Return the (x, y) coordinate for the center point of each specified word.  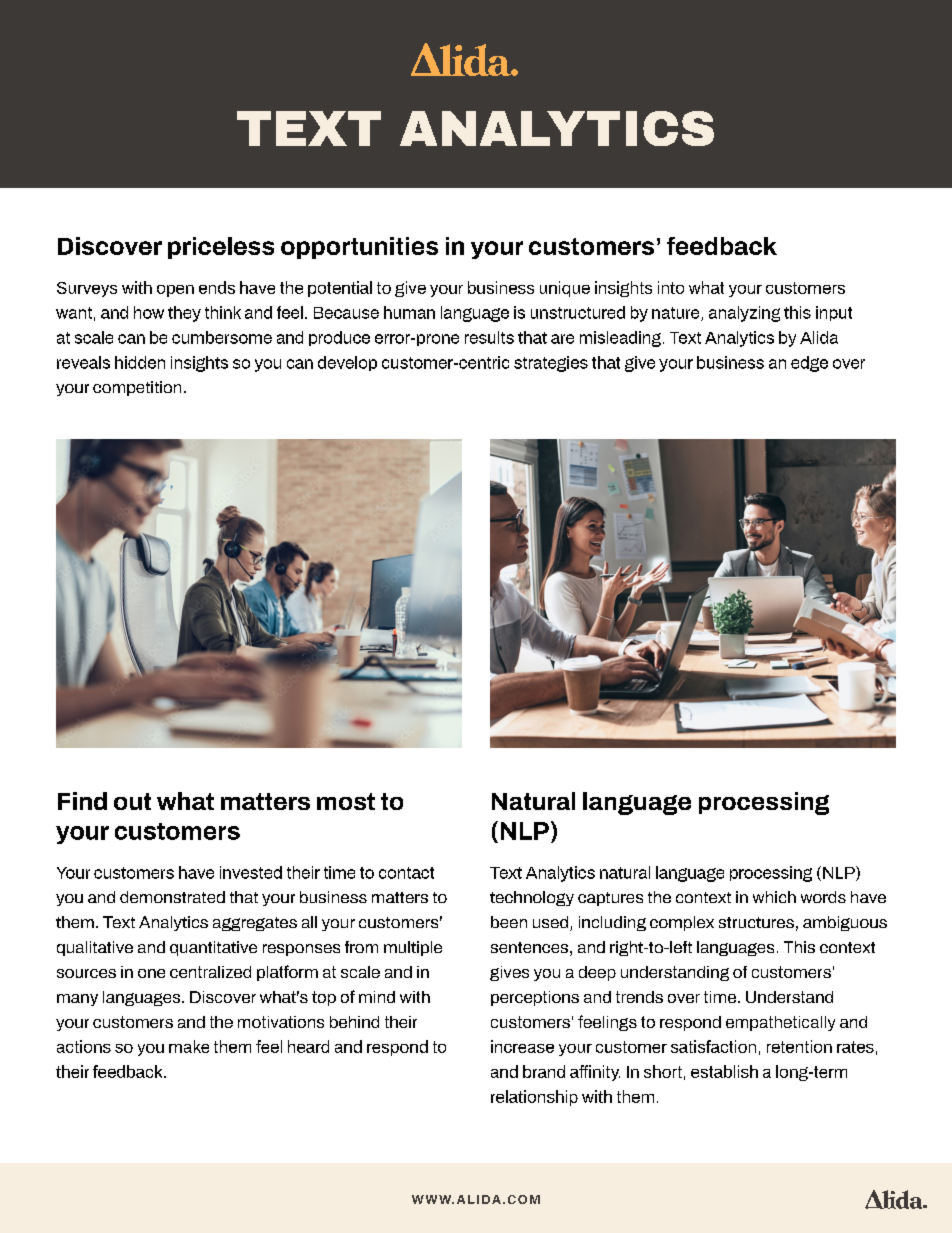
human (409, 312)
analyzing (744, 314)
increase (522, 1046)
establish (724, 1071)
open (175, 291)
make (189, 1046)
